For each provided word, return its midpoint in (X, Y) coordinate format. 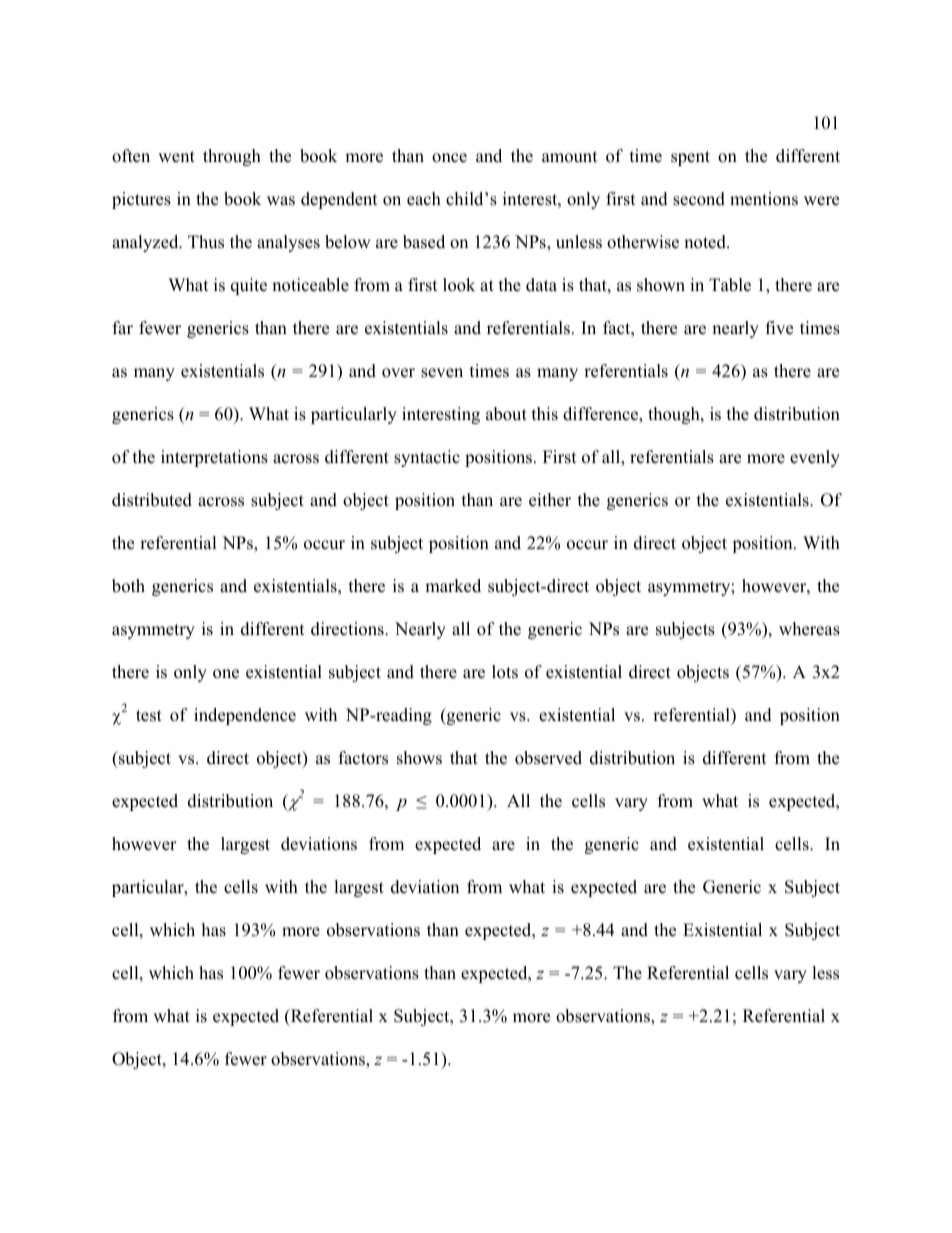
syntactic (427, 458)
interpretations (214, 458)
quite (249, 286)
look (459, 285)
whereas (809, 629)
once (449, 158)
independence (245, 716)
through (232, 157)
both (128, 586)
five (779, 328)
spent (690, 158)
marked (453, 586)
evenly (815, 458)
